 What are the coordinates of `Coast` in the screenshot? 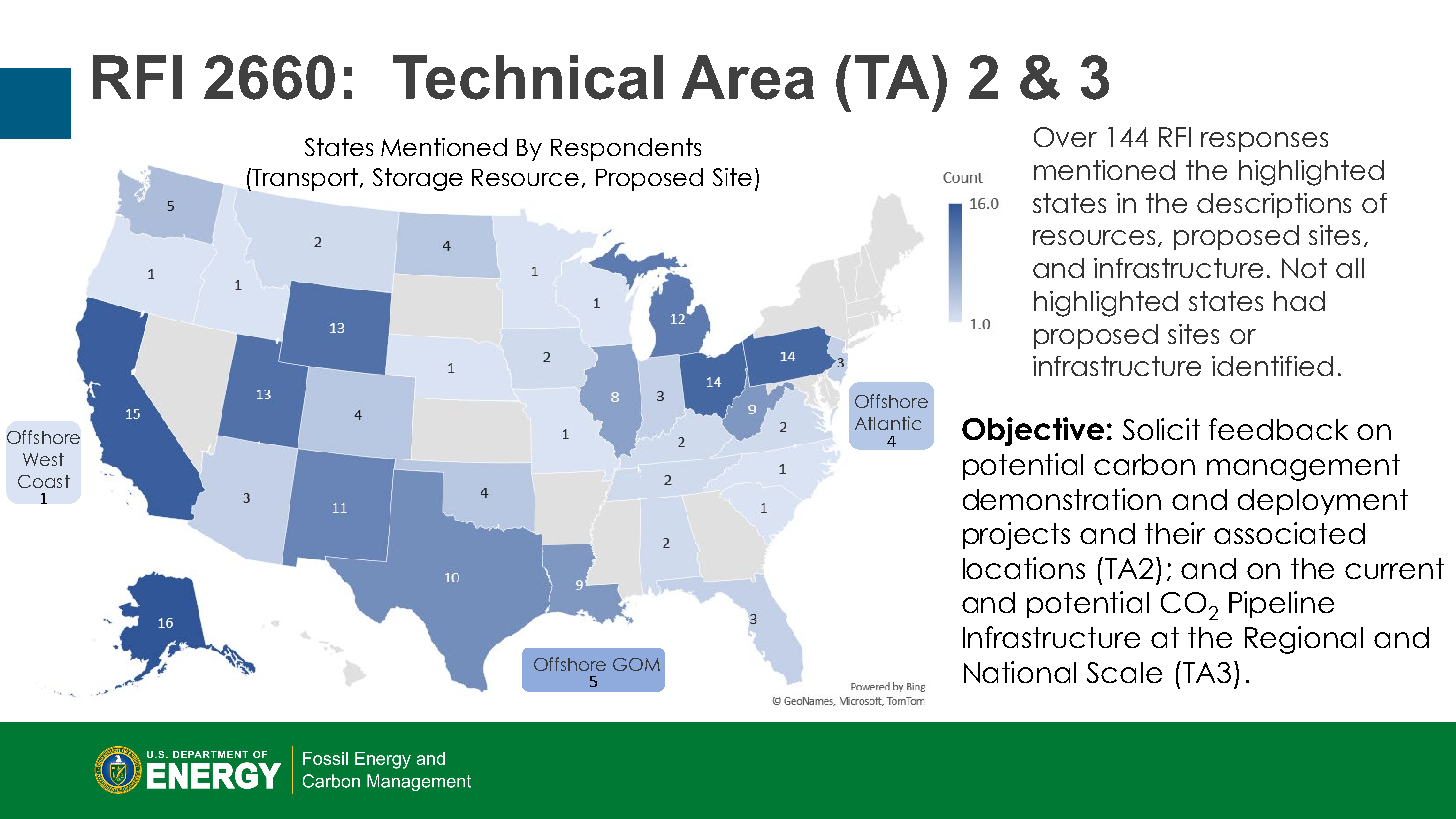 It's located at (44, 481).
